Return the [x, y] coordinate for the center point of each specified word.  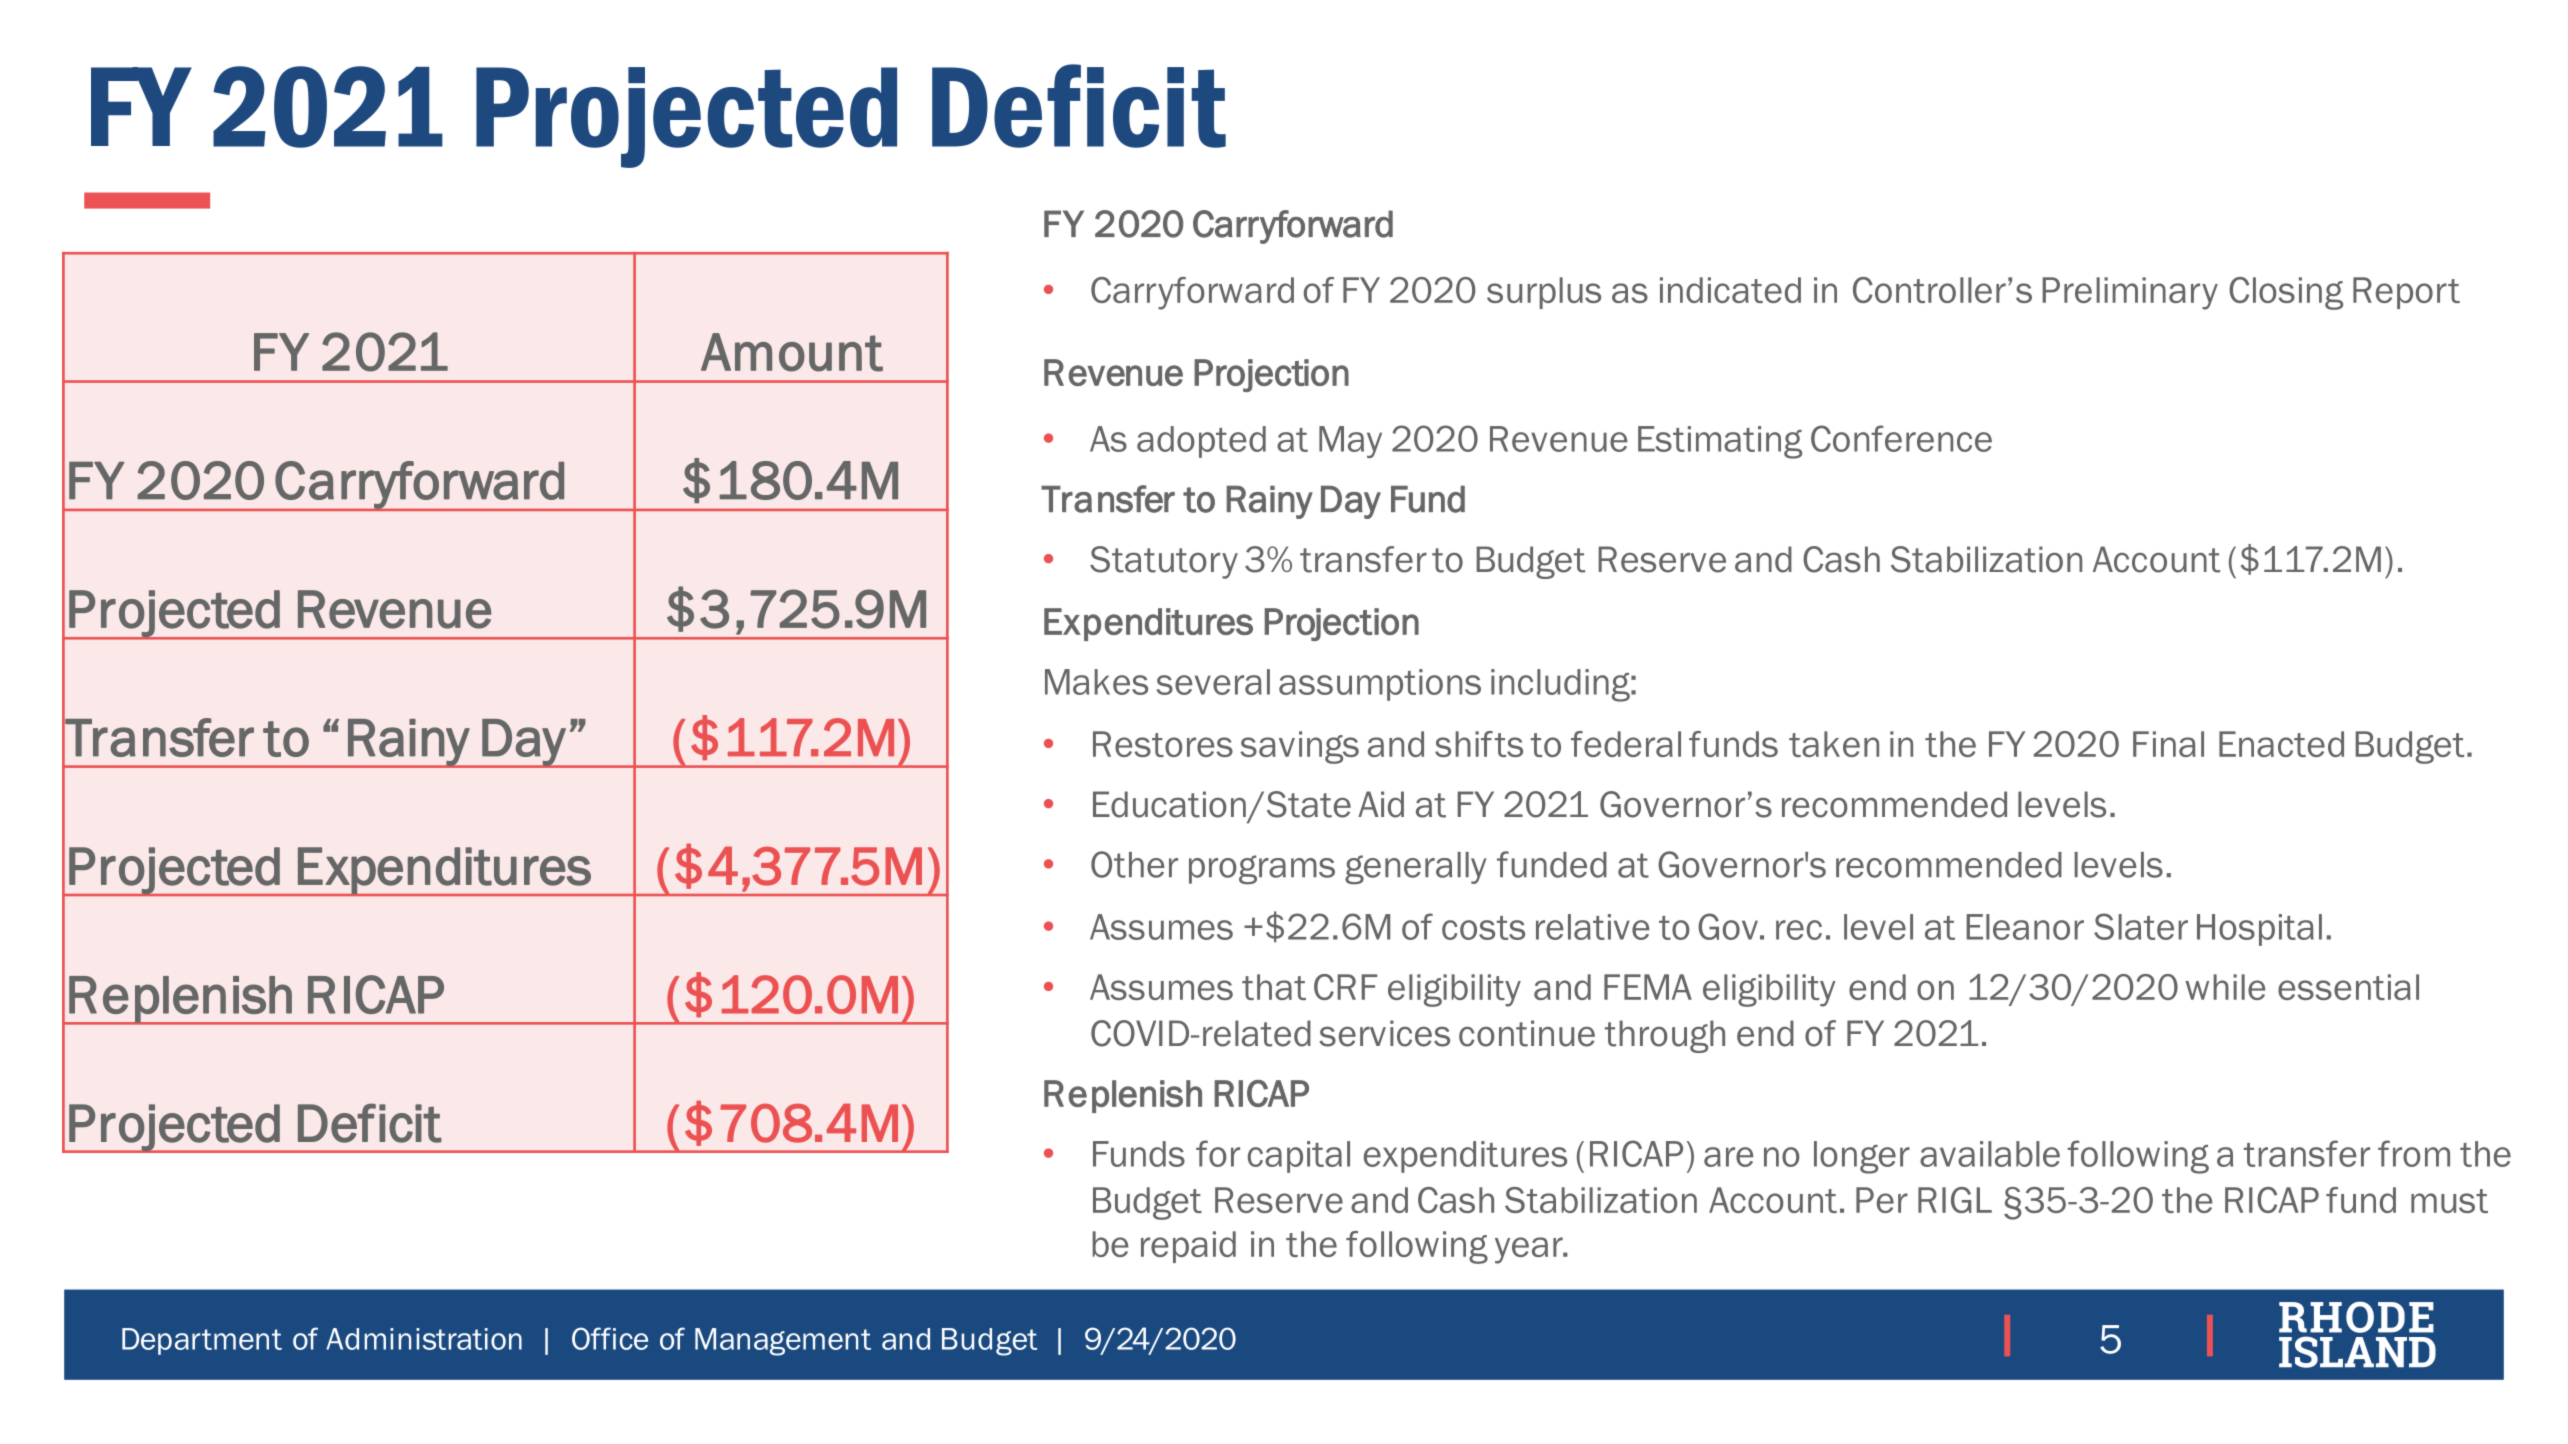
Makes [1096, 682]
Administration [424, 1339]
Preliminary [2130, 293]
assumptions [1380, 685]
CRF [1345, 987]
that [1274, 987]
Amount [792, 352]
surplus [1544, 293]
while [2225, 987]
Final [2168, 744]
